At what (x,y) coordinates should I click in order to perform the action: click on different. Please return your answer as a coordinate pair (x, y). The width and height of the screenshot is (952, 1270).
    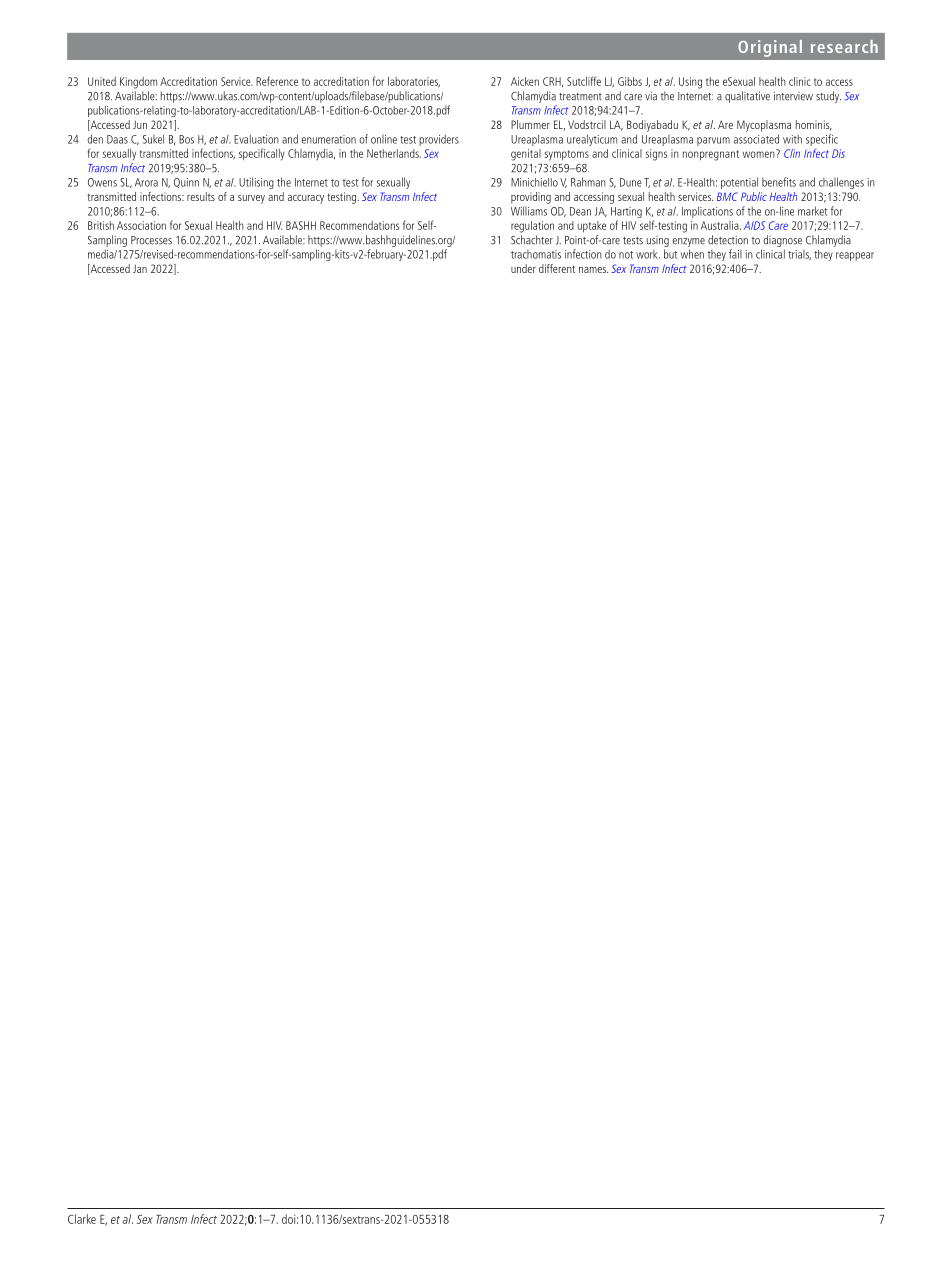
    Looking at the image, I should click on (557, 268).
